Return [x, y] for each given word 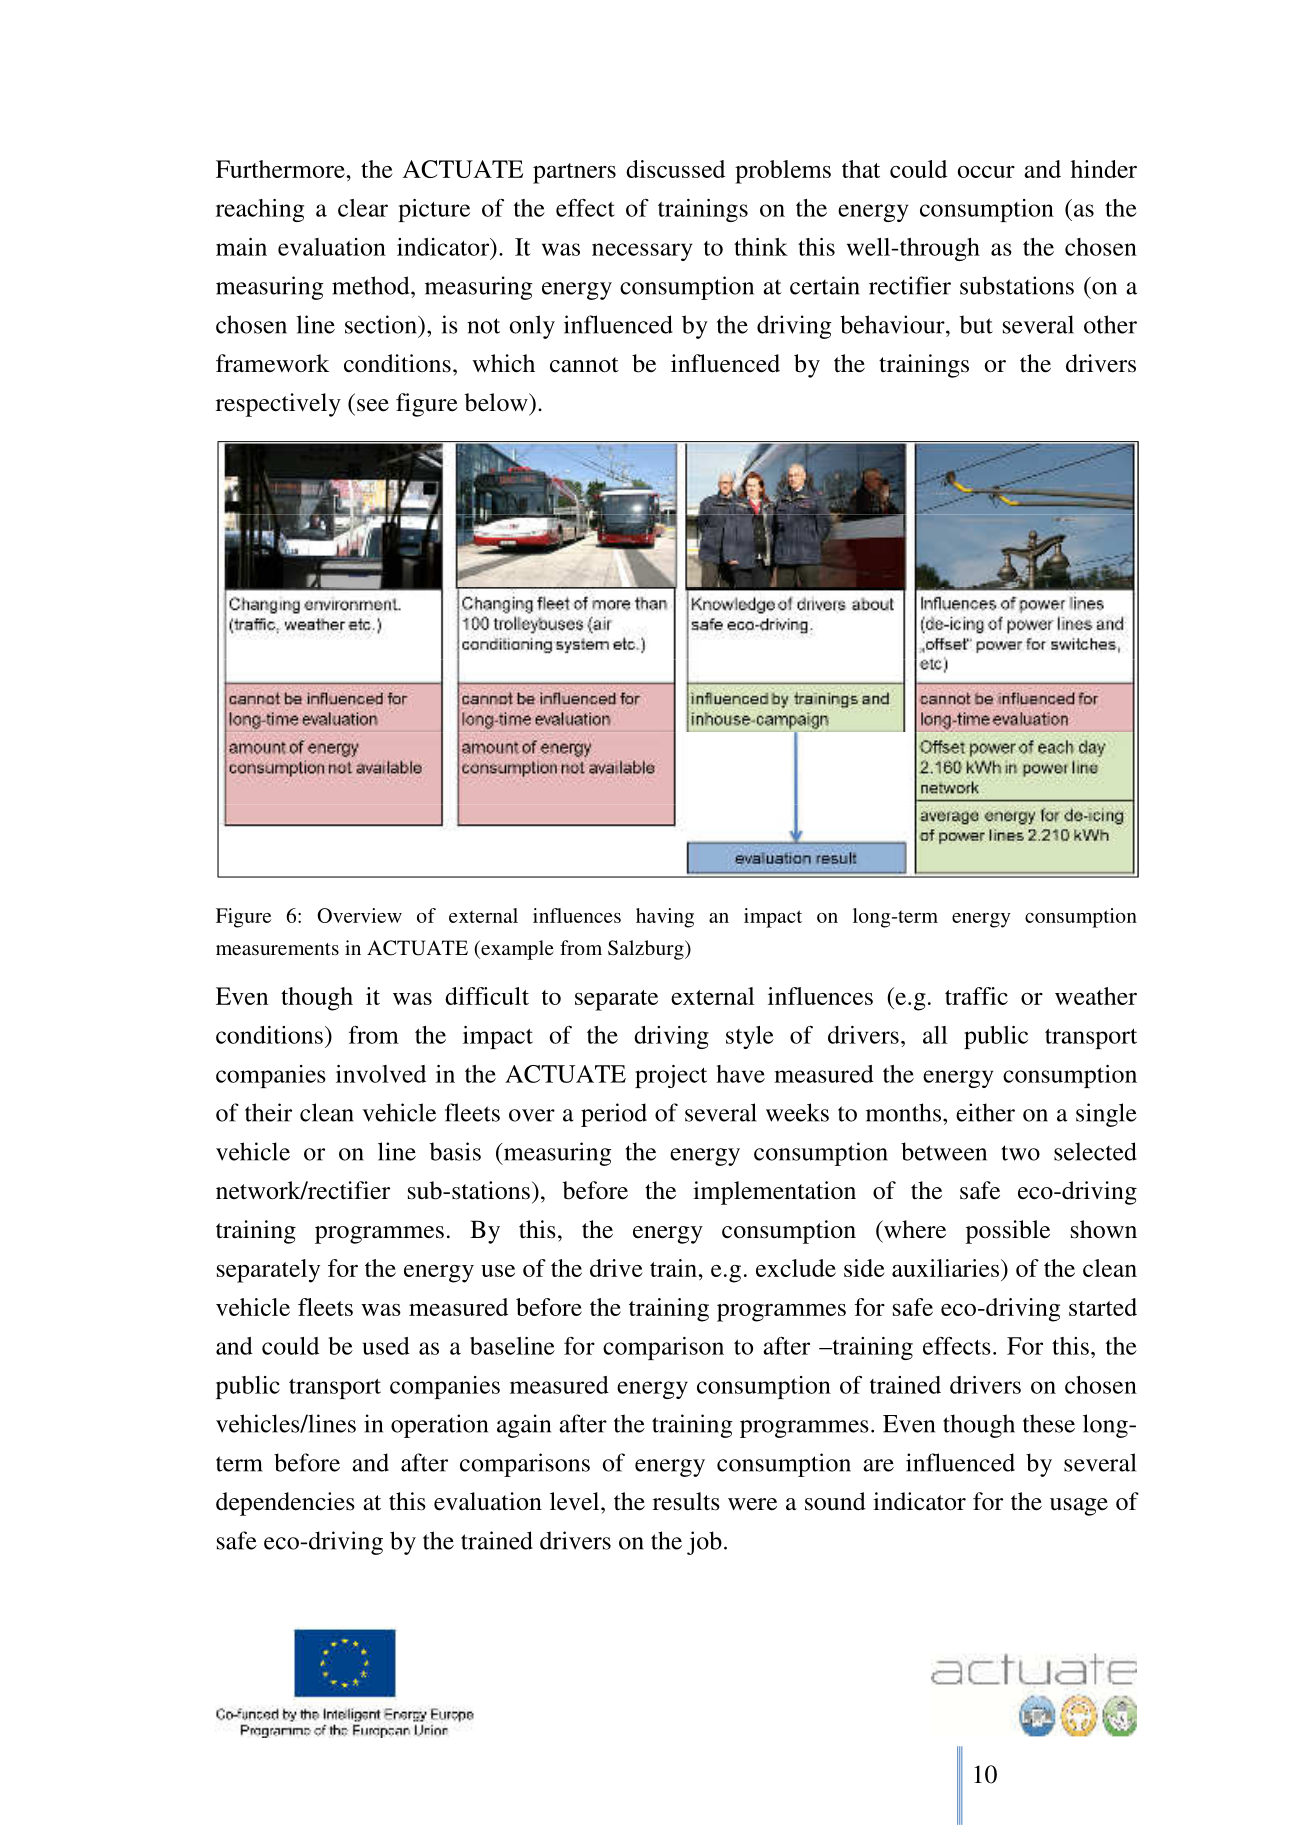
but [976, 324]
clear [363, 208]
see [373, 405]
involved [381, 1074]
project [671, 1076]
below [497, 402]
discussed [675, 169]
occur [986, 172]
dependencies [285, 1504]
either [985, 1112]
